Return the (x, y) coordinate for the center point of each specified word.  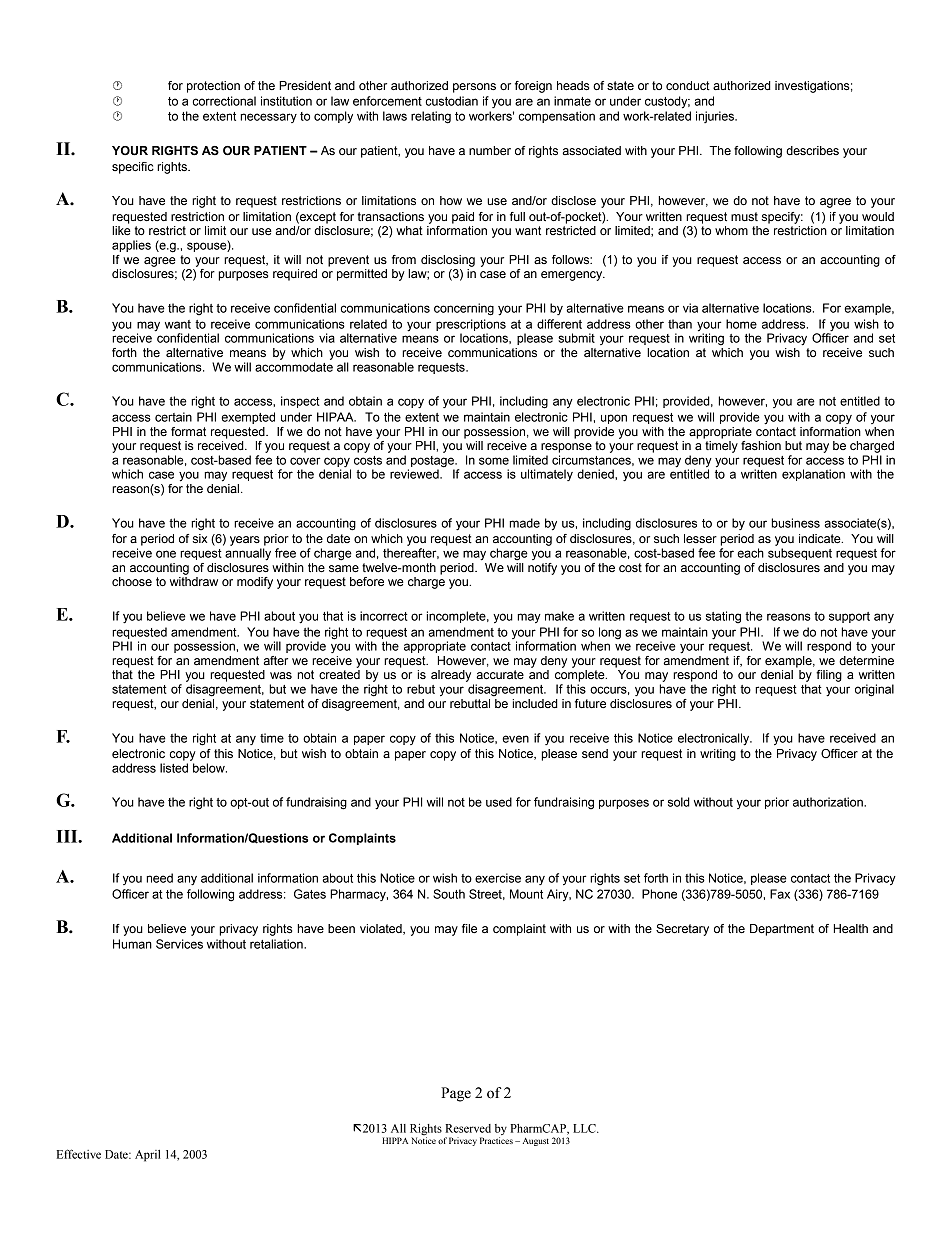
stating (723, 617)
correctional (224, 101)
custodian (452, 101)
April (147, 1156)
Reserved (468, 1128)
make (559, 616)
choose (132, 581)
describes (812, 150)
